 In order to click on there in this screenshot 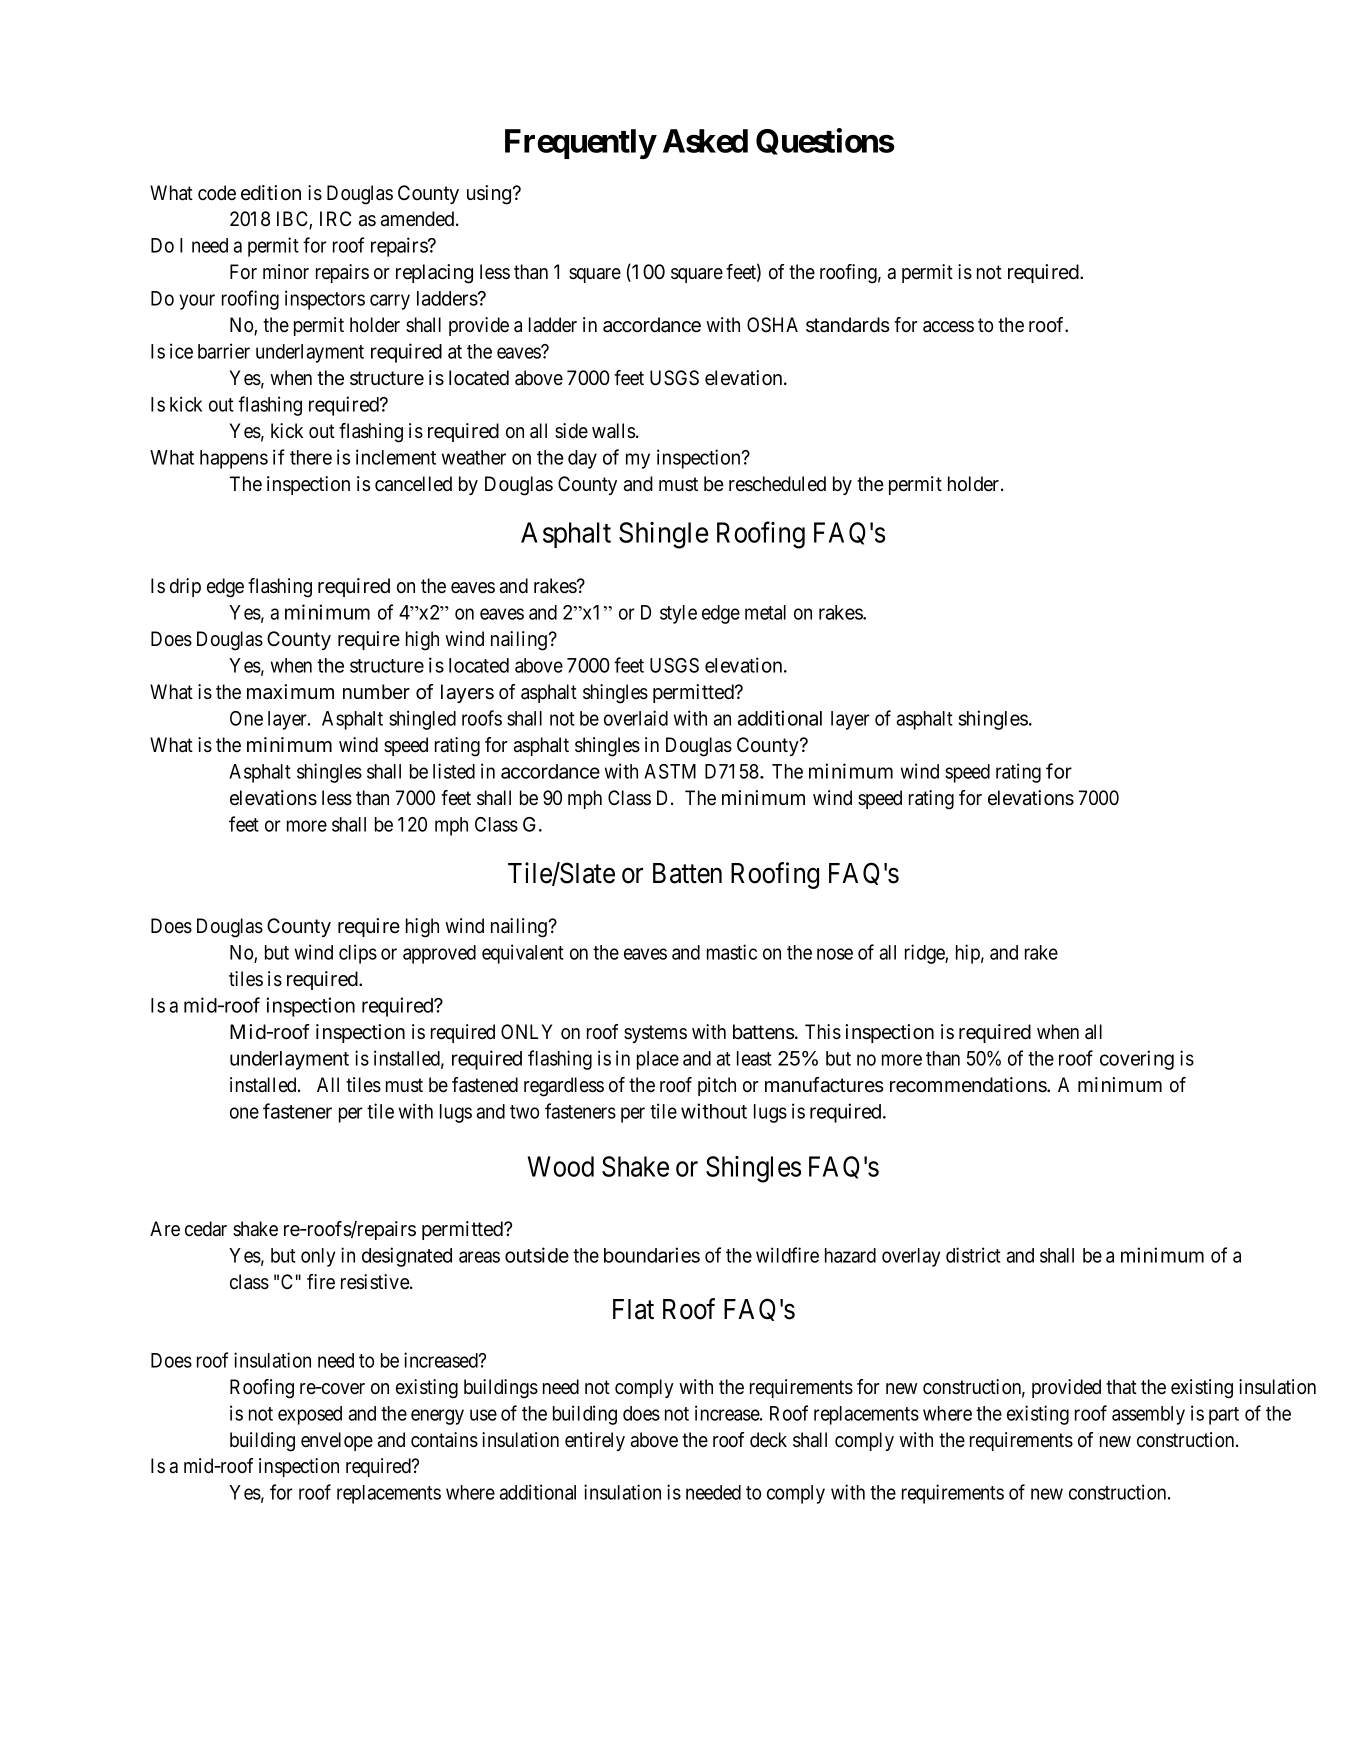, I will do `click(311, 457)`.
